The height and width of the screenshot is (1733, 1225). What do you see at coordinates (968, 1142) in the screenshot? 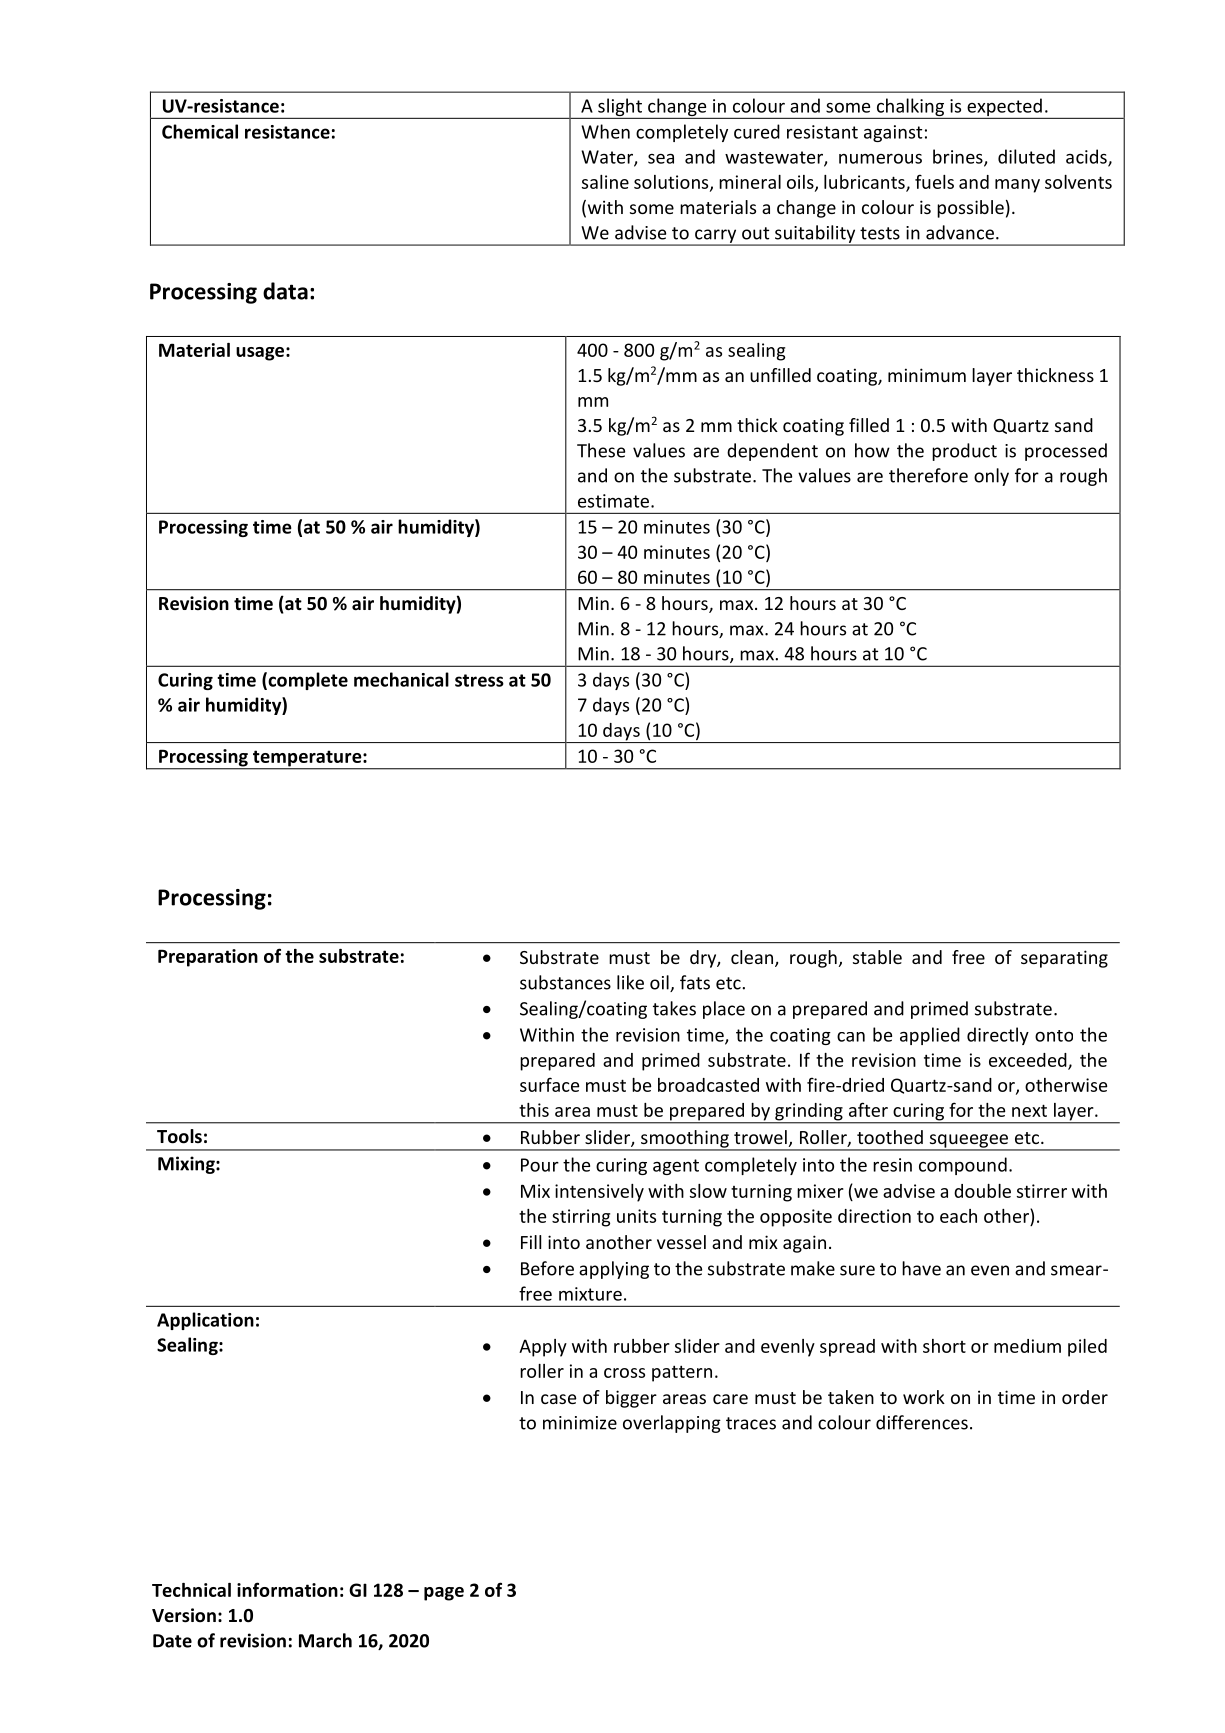
I see `squeegee` at bounding box center [968, 1142].
